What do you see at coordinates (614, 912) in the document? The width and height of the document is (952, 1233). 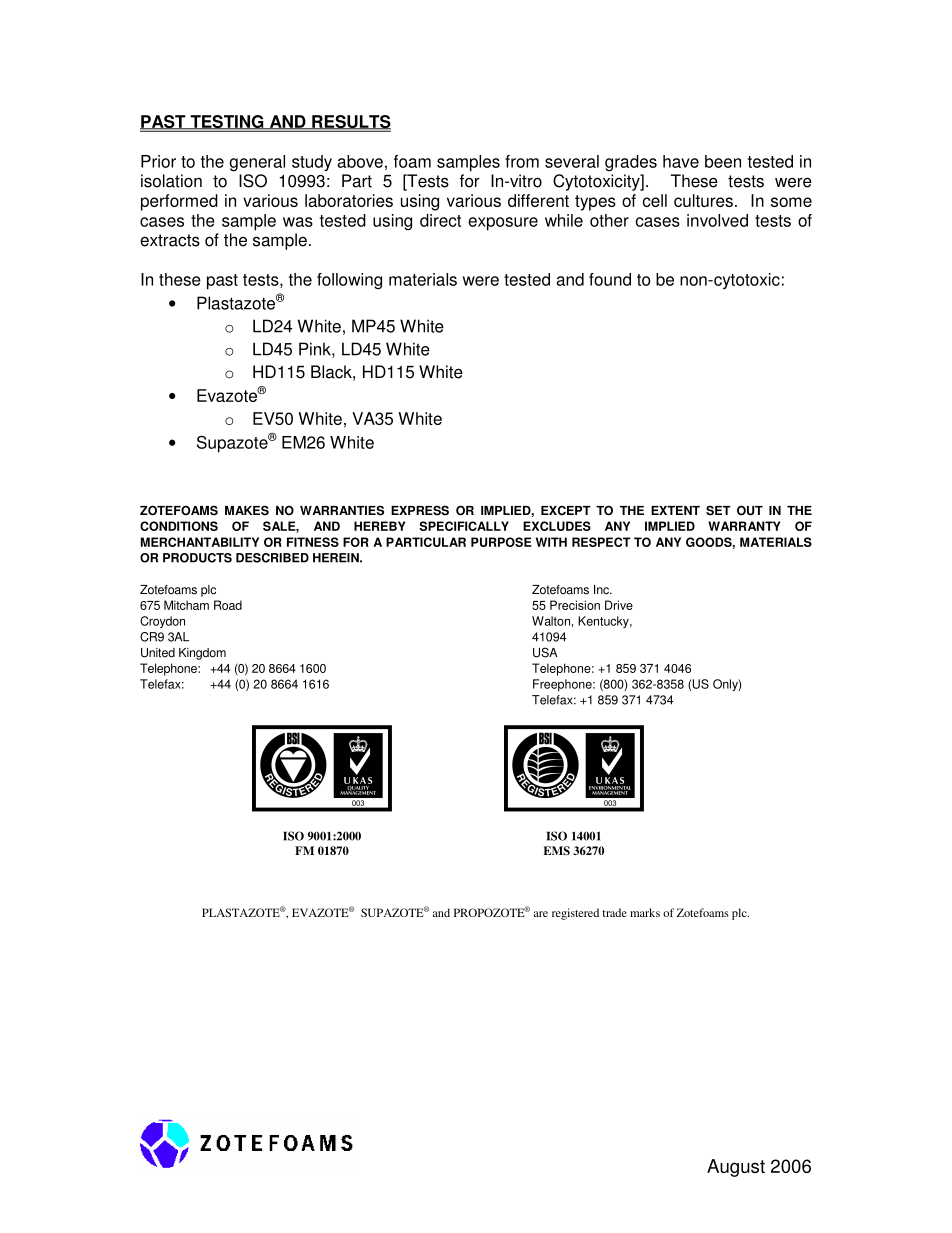 I see `trade` at bounding box center [614, 912].
